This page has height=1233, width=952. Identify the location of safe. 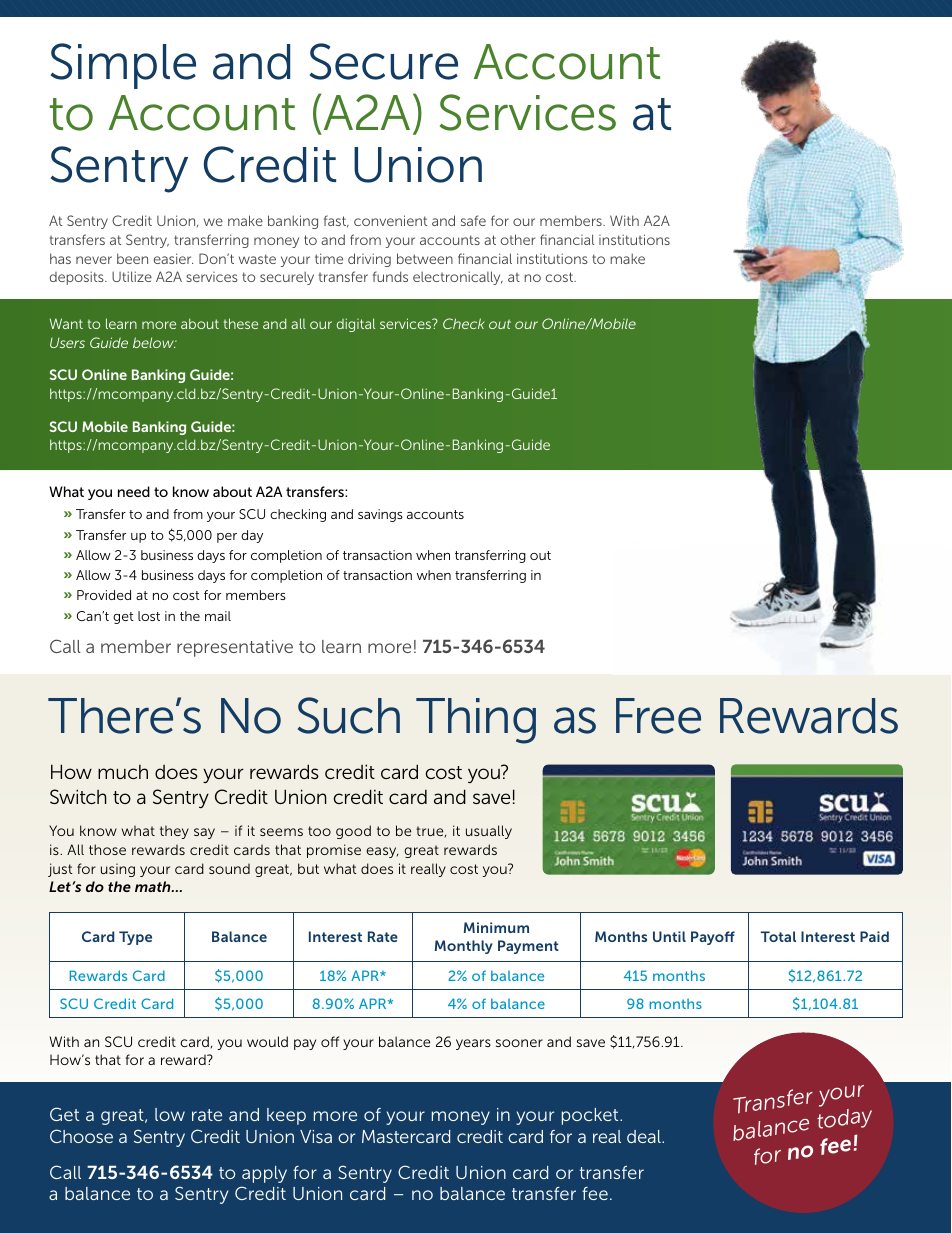
(473, 220).
